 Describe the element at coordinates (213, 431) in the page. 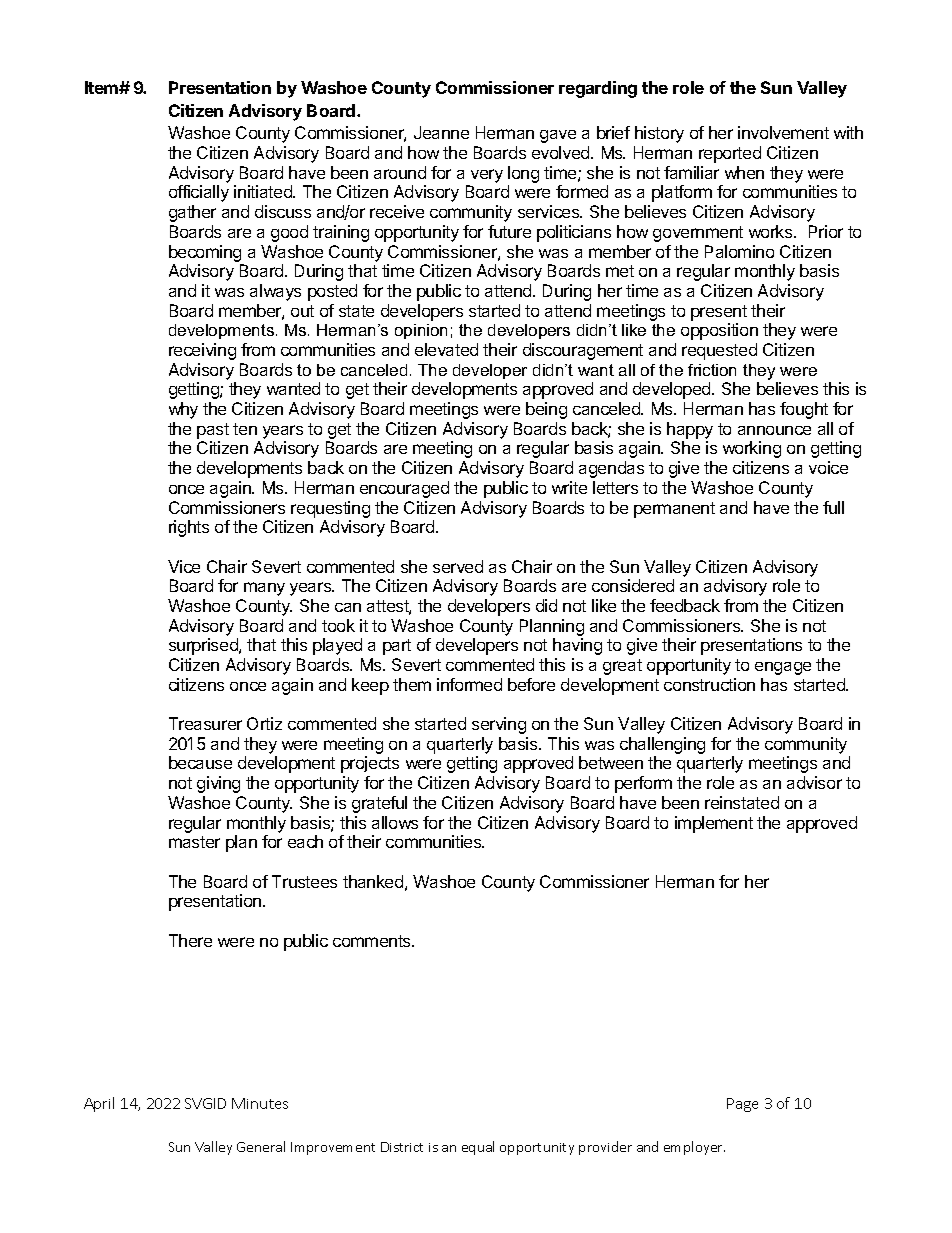

I see `past` at that location.
